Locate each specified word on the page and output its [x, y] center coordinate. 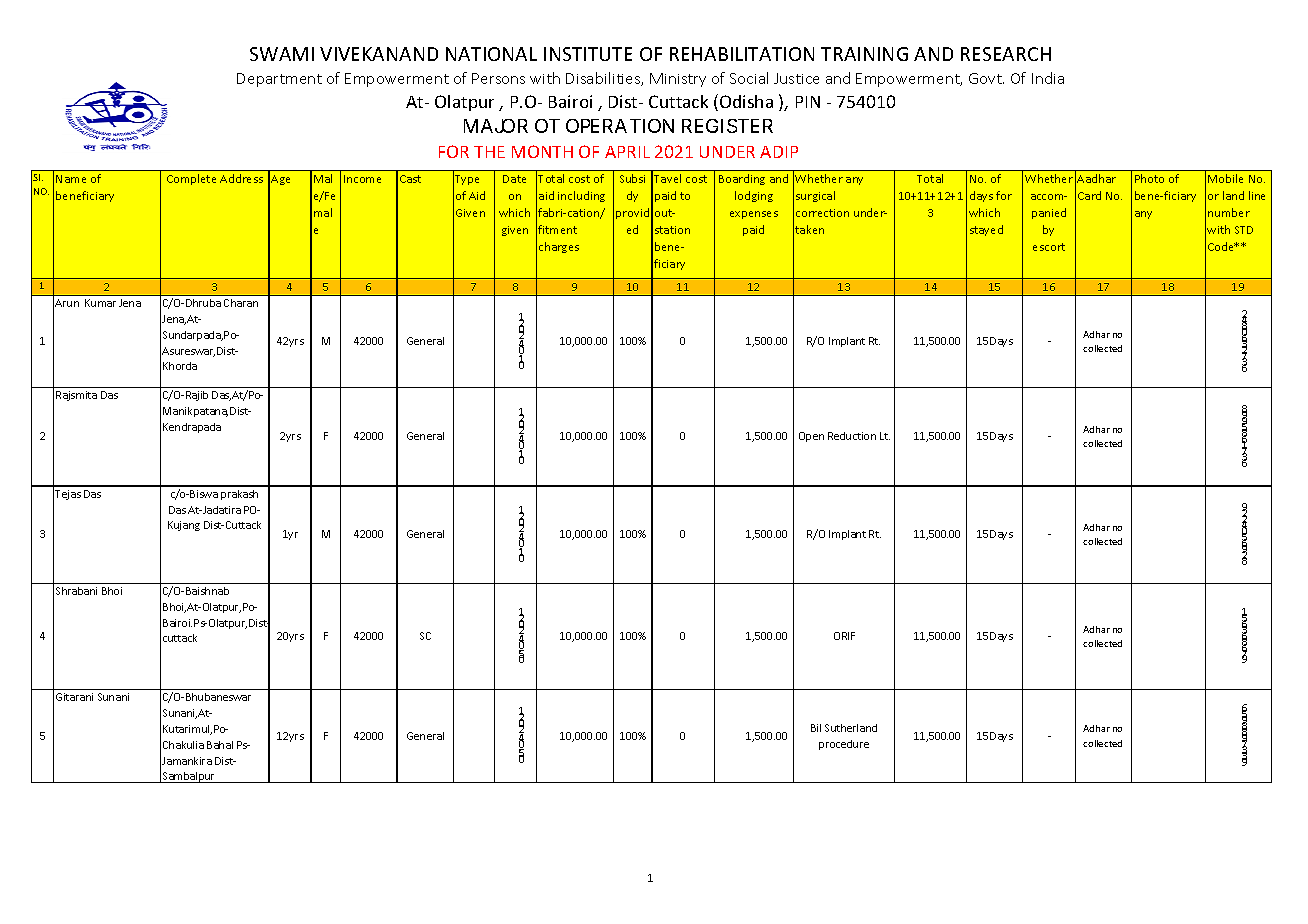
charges [559, 247]
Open [811, 437]
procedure [844, 745]
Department [279, 80]
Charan [241, 303]
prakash [239, 495]
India [1048, 78]
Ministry [678, 80]
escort [1049, 247]
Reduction [852, 436]
